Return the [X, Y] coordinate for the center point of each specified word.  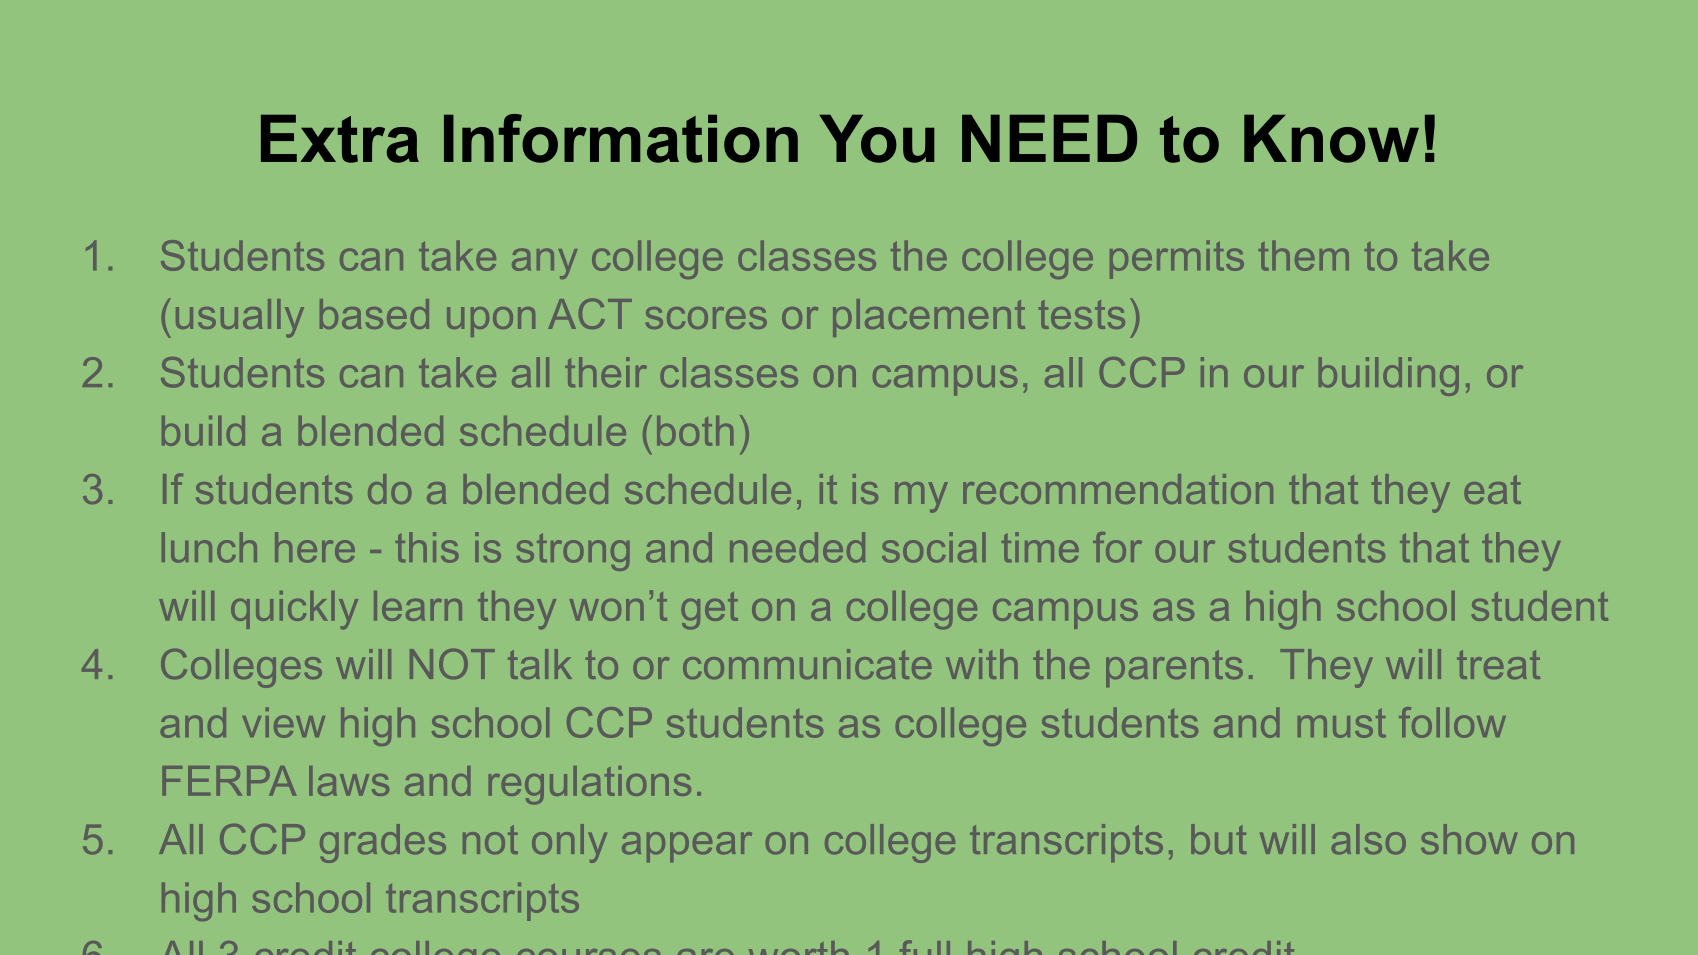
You [877, 138]
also [1369, 839]
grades [383, 843]
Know [1331, 138]
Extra [340, 138]
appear [687, 847]
